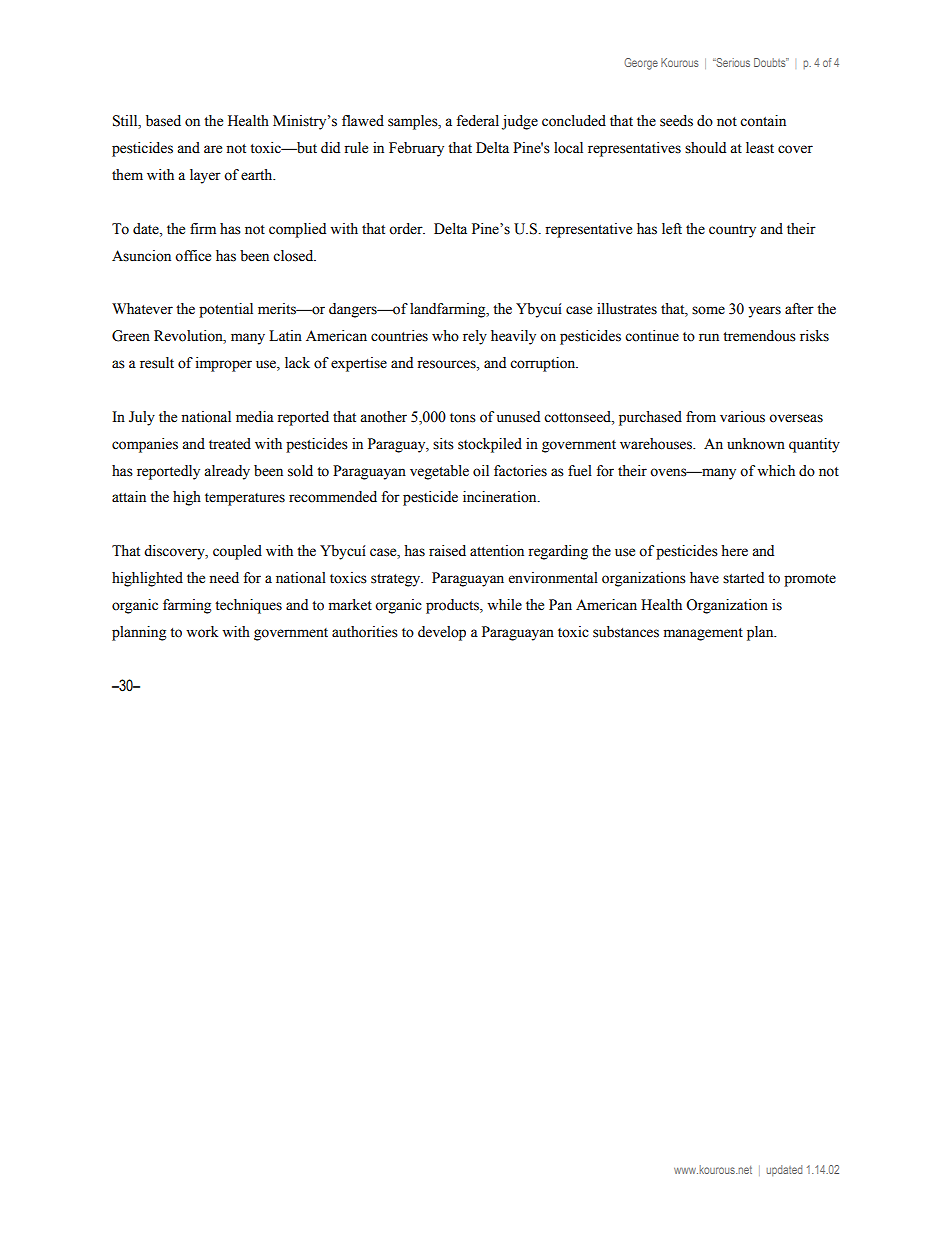  What do you see at coordinates (454, 606) in the document?
I see `products` at bounding box center [454, 606].
